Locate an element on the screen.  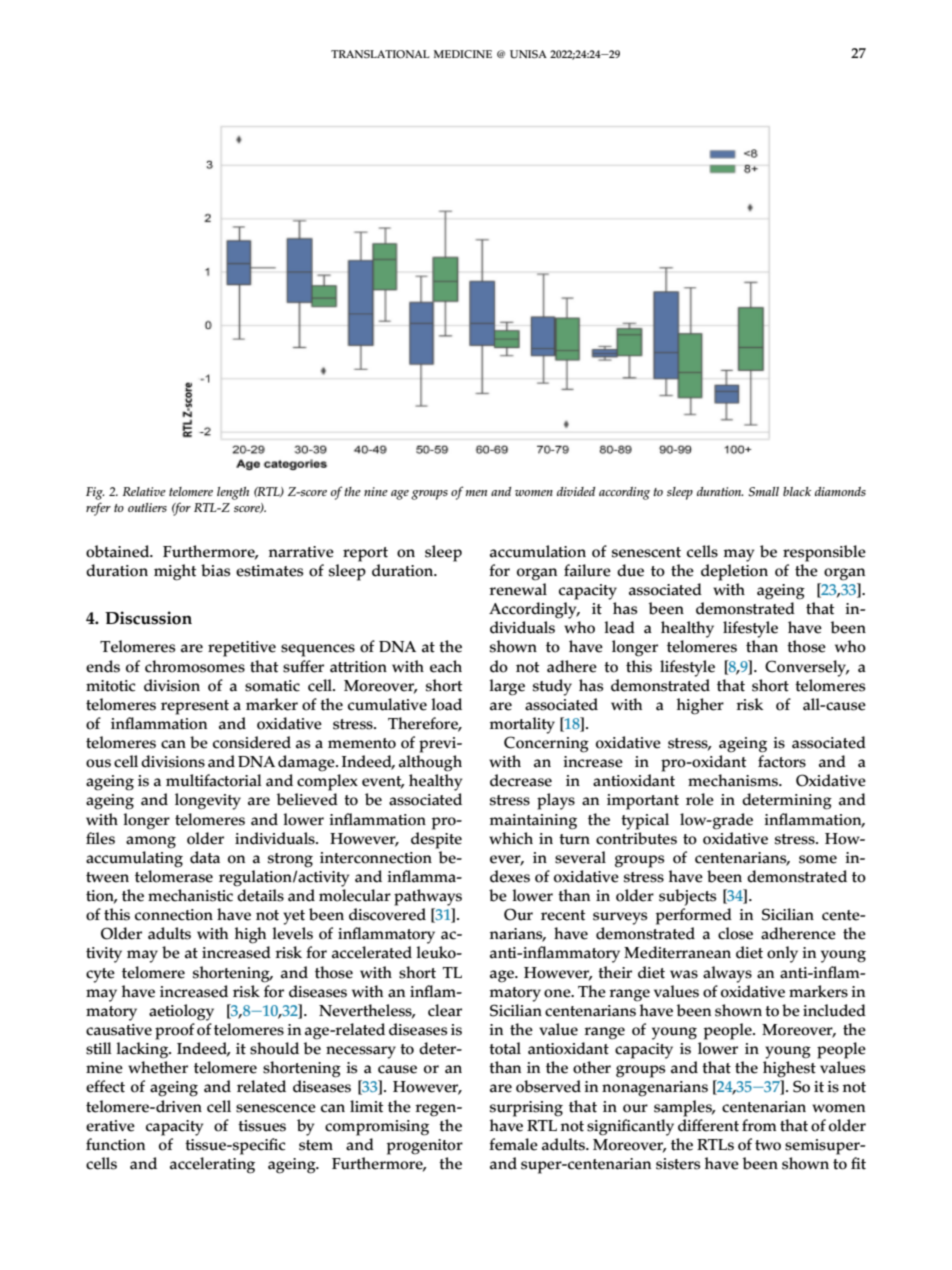
multifactorial is located at coordinates (214, 780).
